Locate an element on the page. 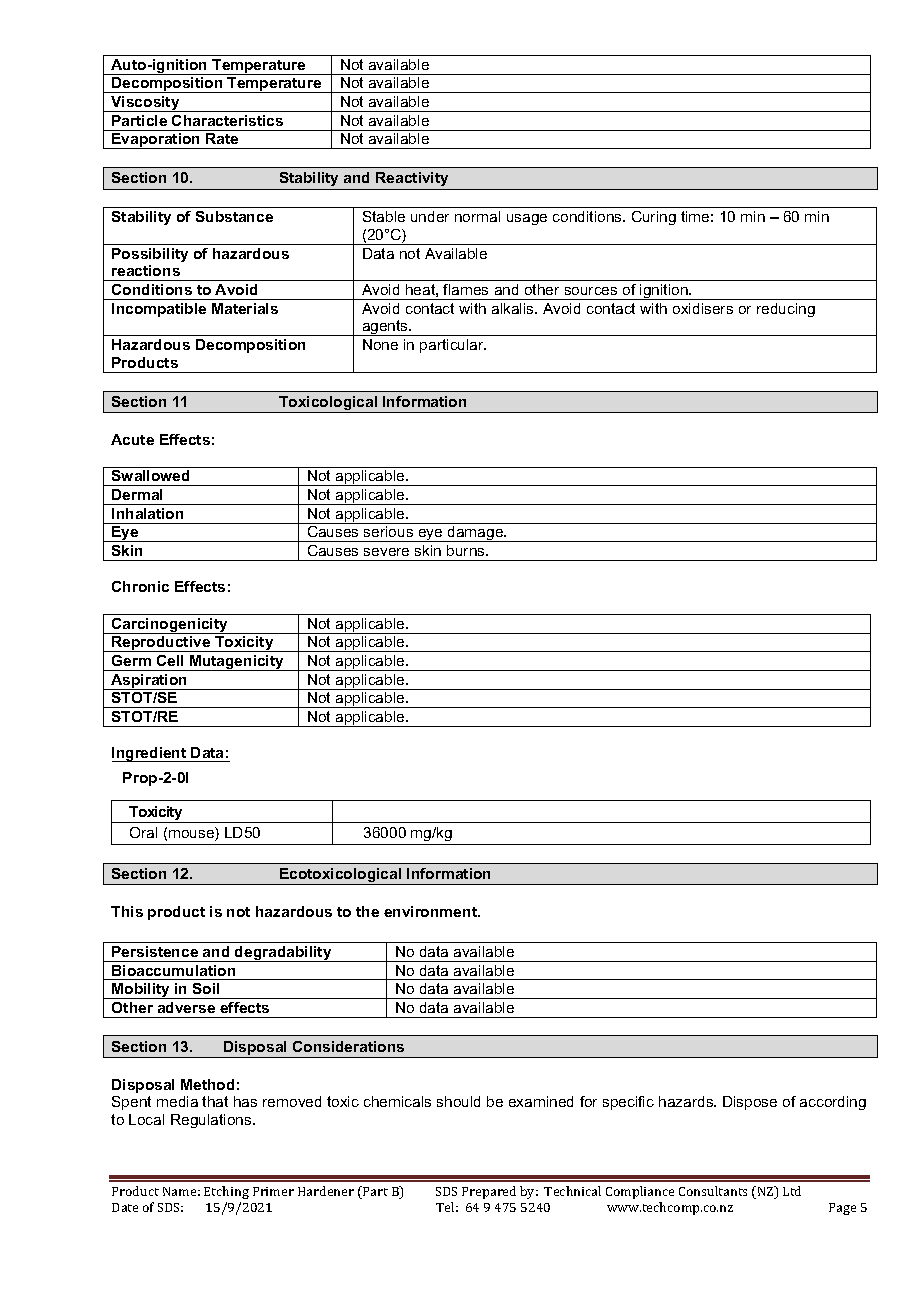  severe is located at coordinates (386, 552).
